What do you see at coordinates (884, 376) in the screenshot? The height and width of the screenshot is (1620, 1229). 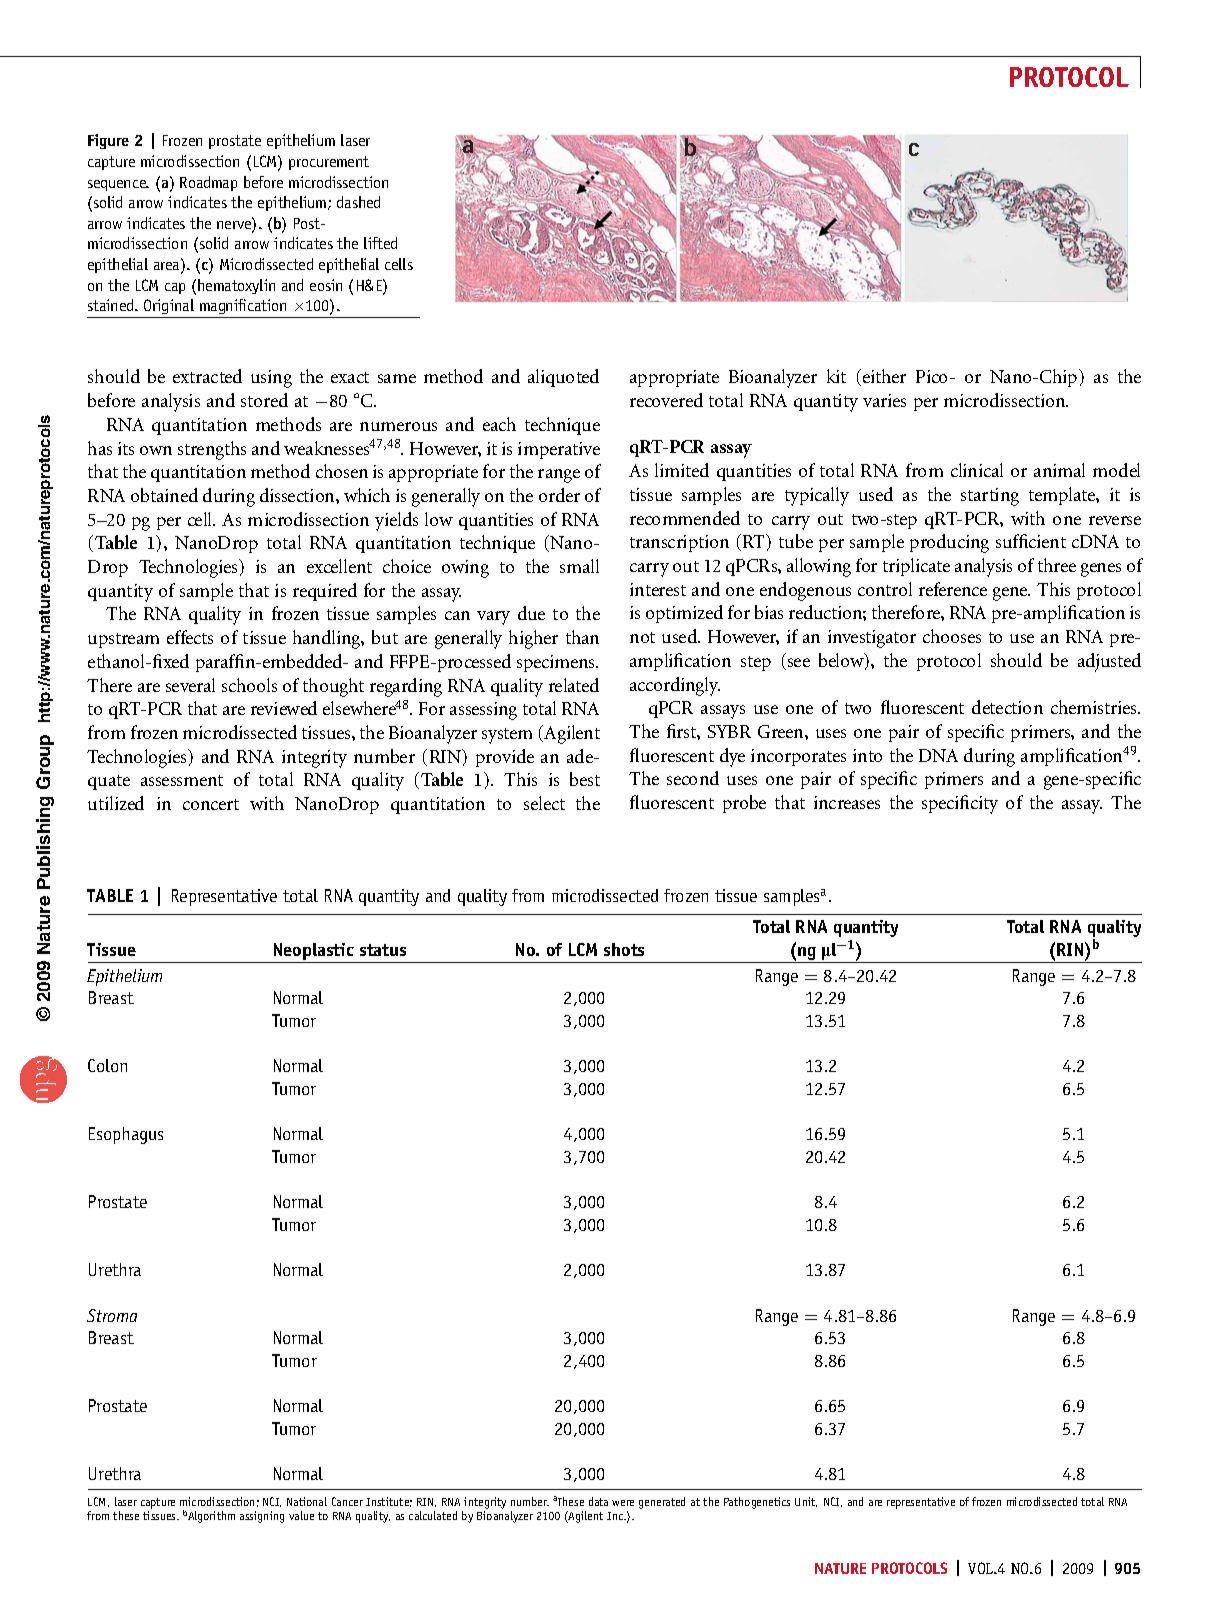 I see `either` at bounding box center [884, 376].
